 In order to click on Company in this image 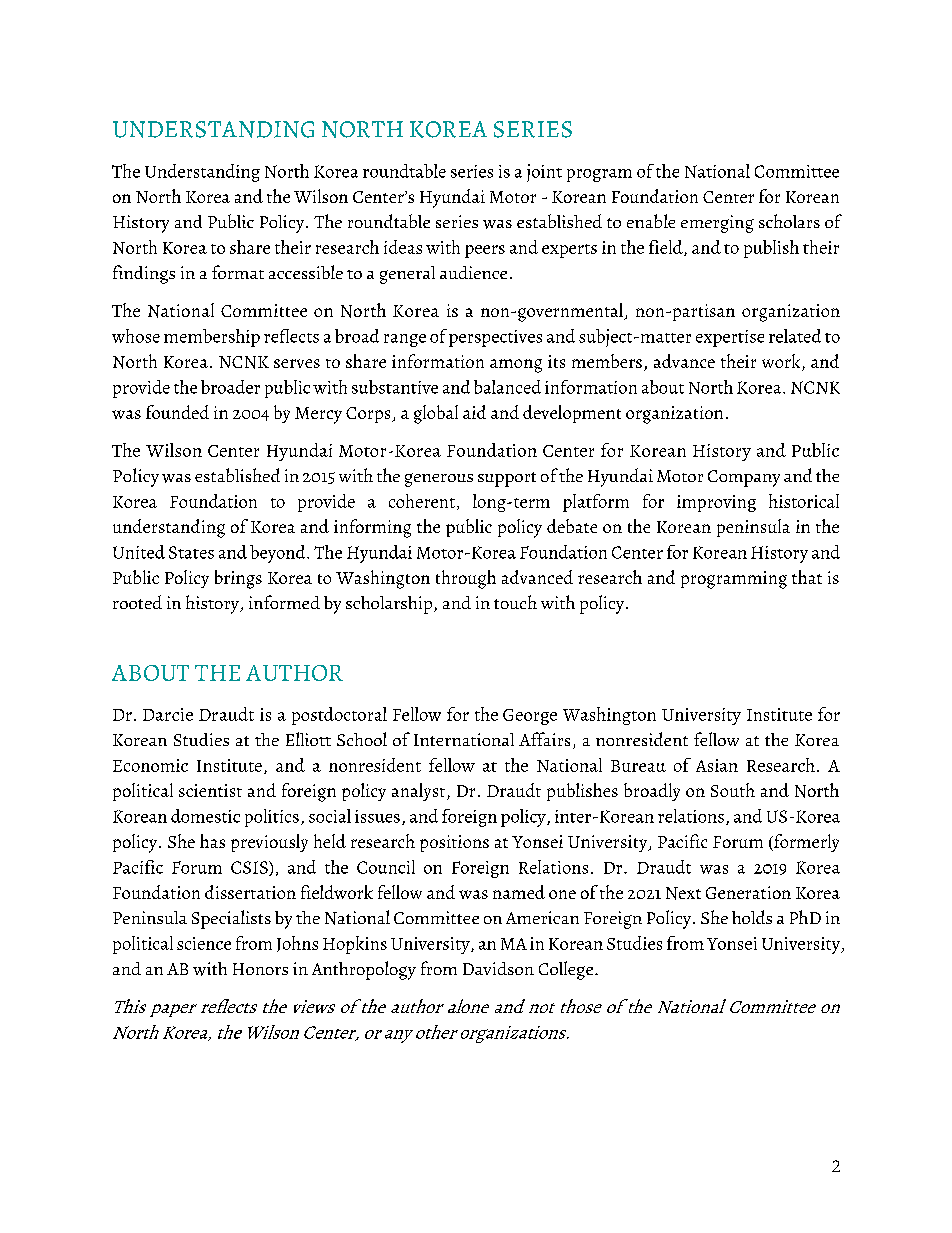, I will do `click(744, 478)`.
